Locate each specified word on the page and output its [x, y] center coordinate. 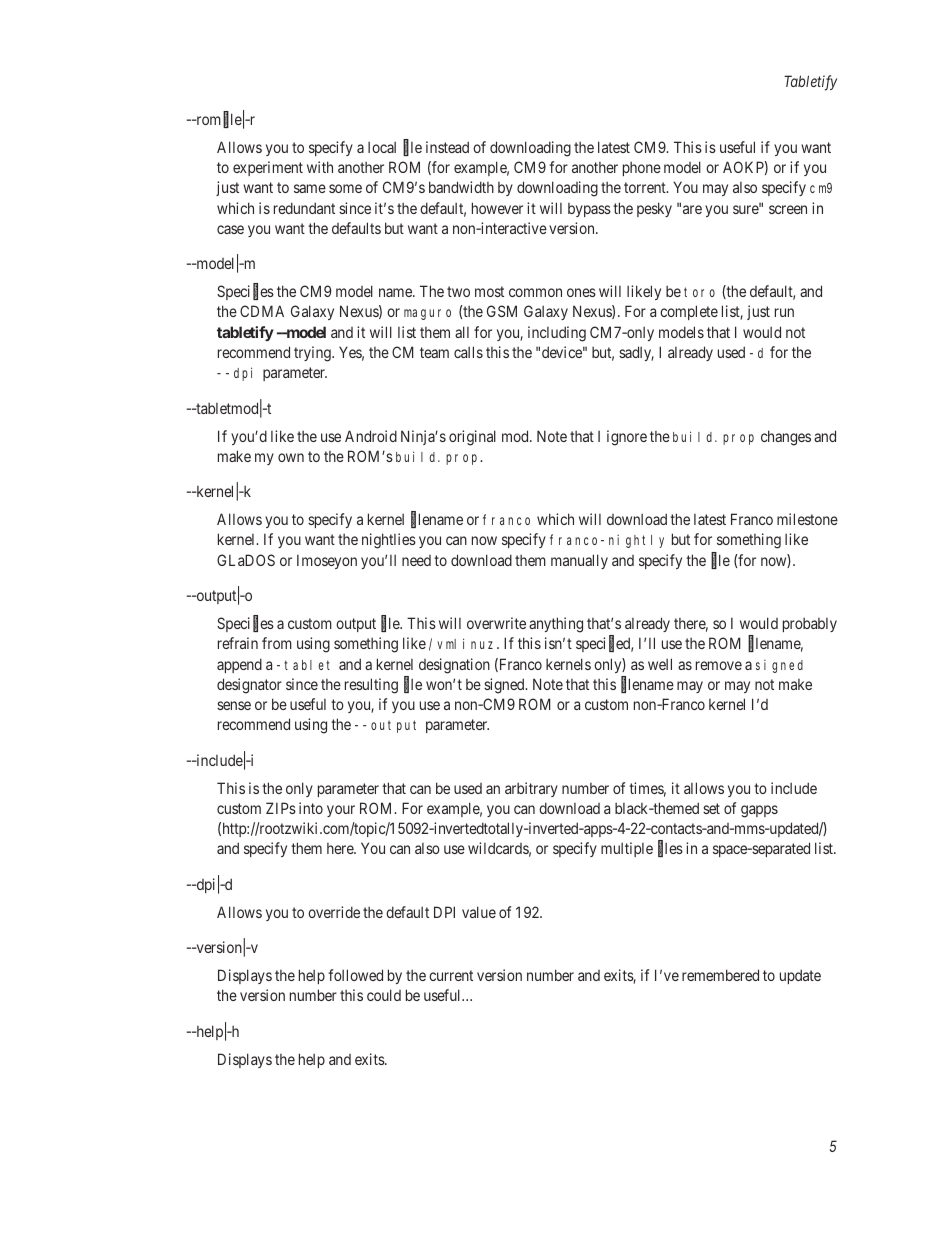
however [497, 208]
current [451, 975]
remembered [720, 975]
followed [355, 975]
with [320, 167]
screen [788, 209]
